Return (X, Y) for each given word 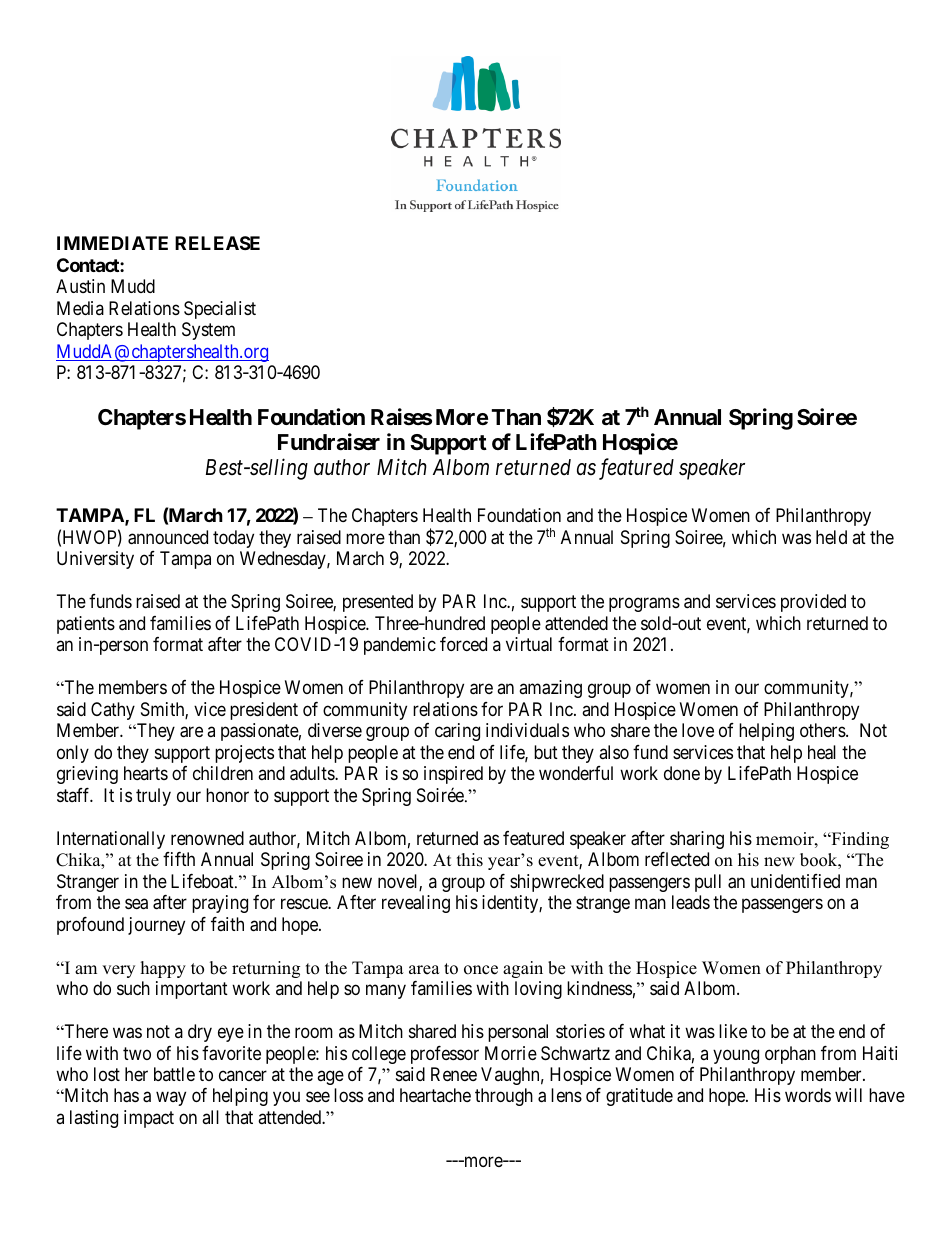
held (831, 537)
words (808, 1095)
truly (153, 797)
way (171, 1099)
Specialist (220, 310)
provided (813, 603)
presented (378, 603)
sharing (697, 840)
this (470, 860)
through (504, 1097)
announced (168, 537)
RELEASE (217, 243)
